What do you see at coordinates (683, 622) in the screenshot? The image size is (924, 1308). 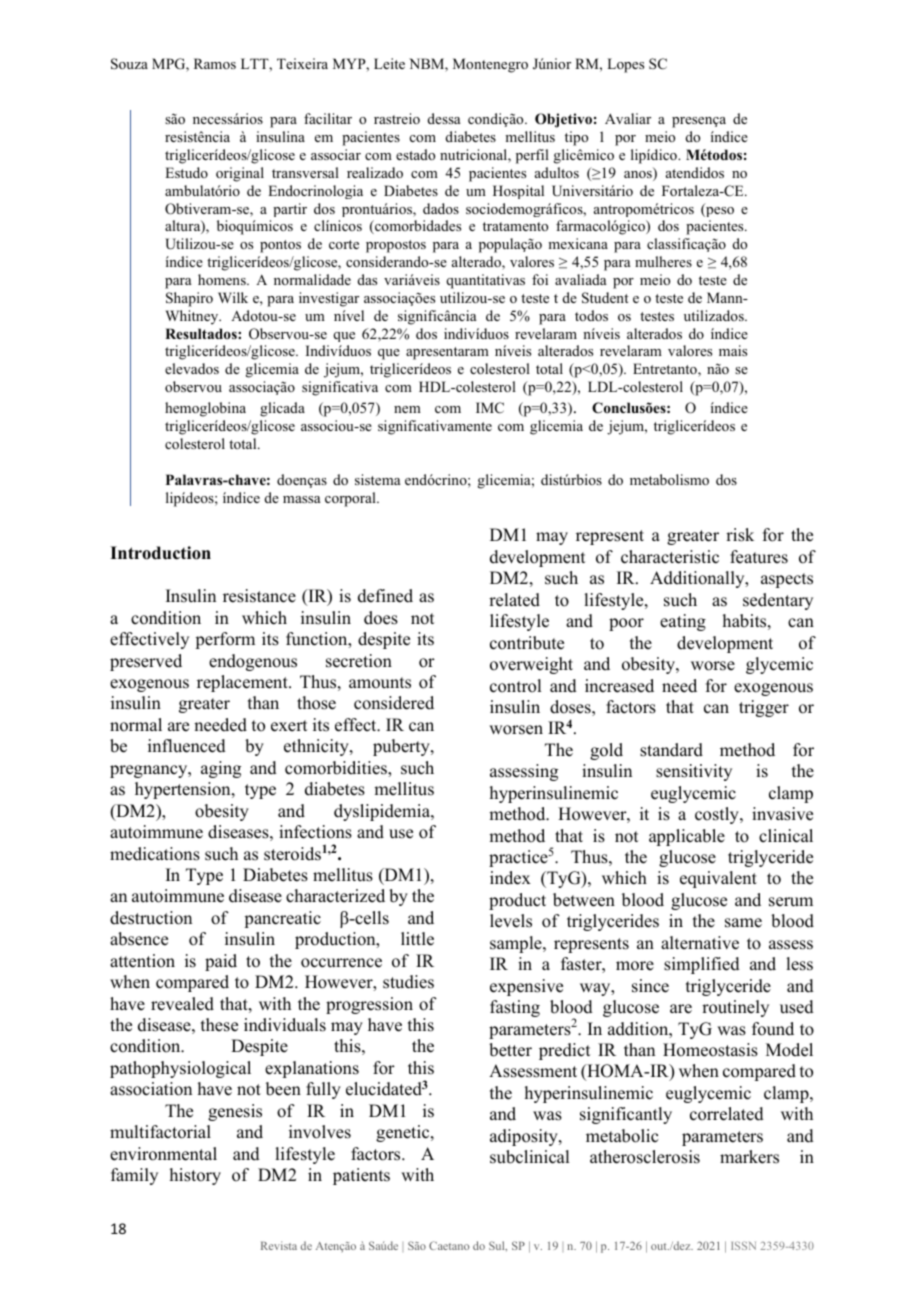 I see `eating` at bounding box center [683, 622].
